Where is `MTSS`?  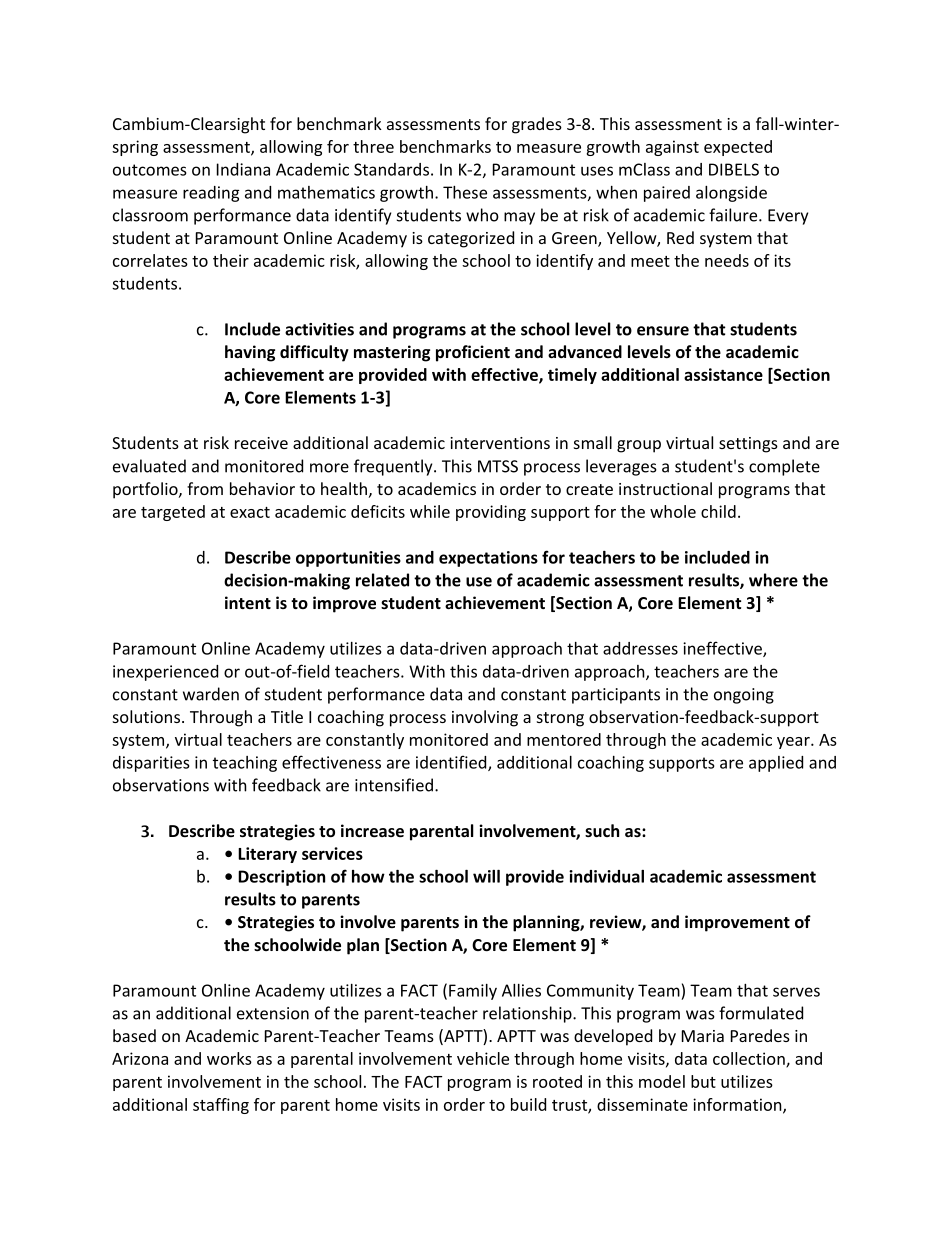 MTSS is located at coordinates (498, 466).
